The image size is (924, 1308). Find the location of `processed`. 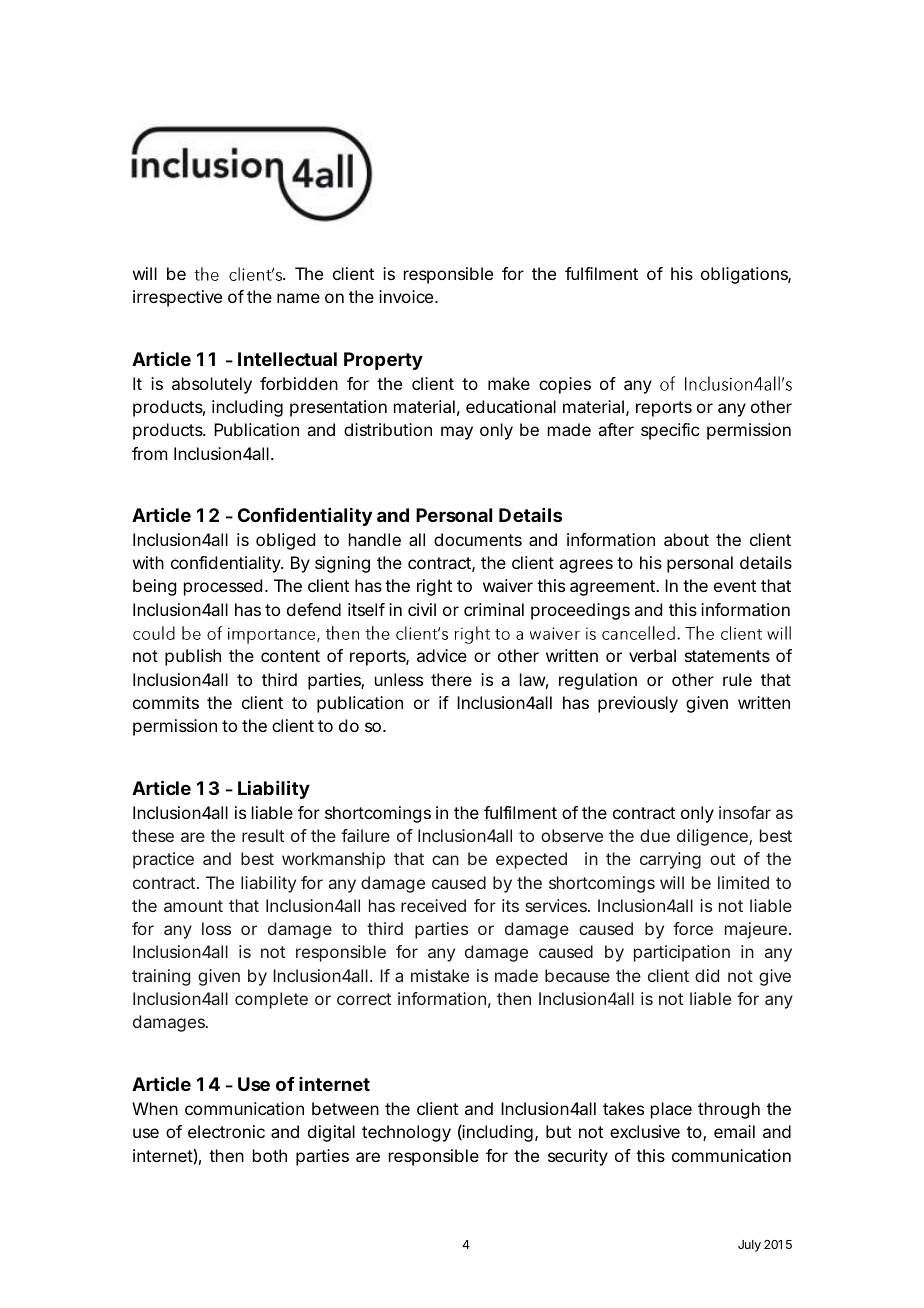

processed is located at coordinates (223, 587).
